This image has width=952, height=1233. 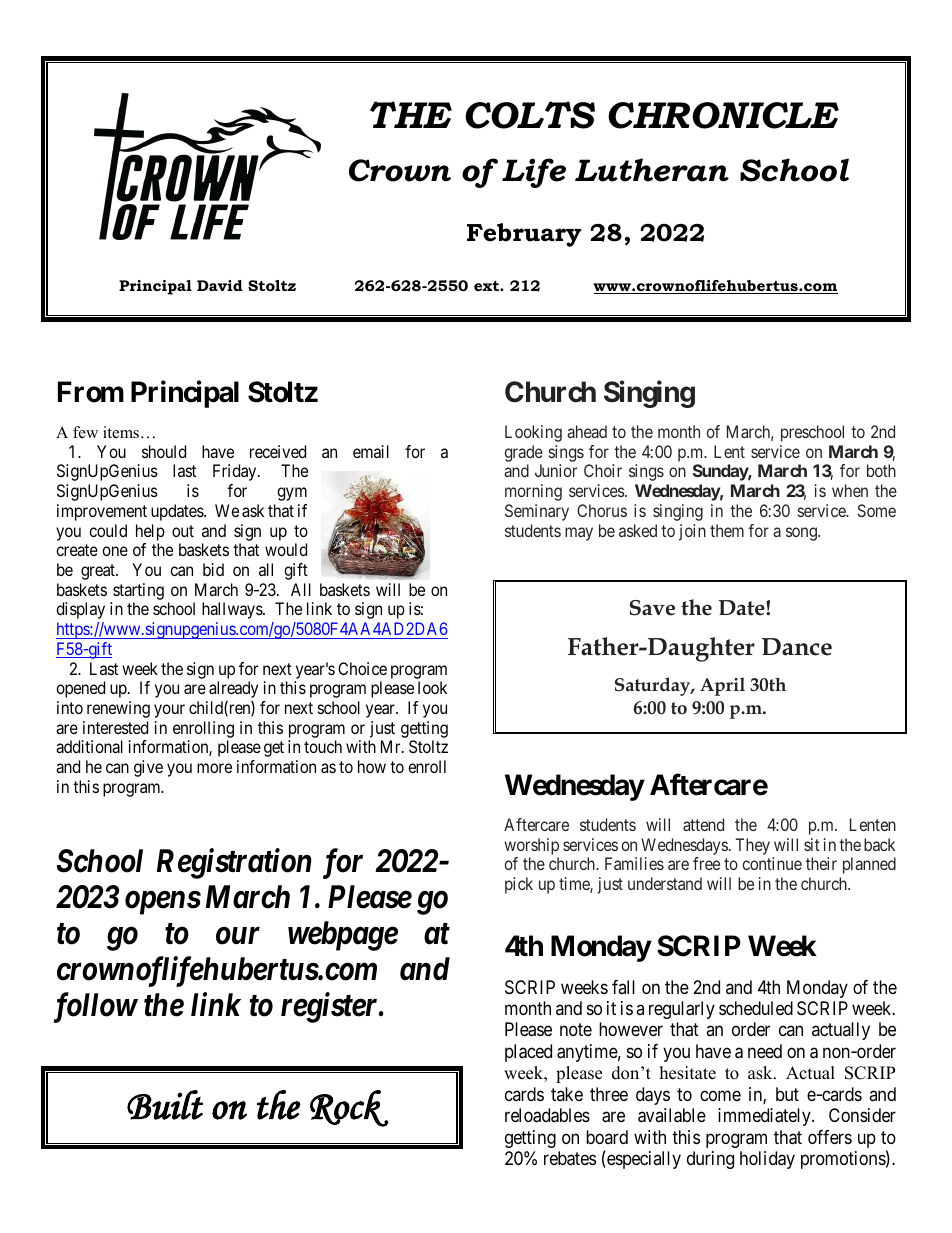 I want to click on pick, so click(x=519, y=885).
